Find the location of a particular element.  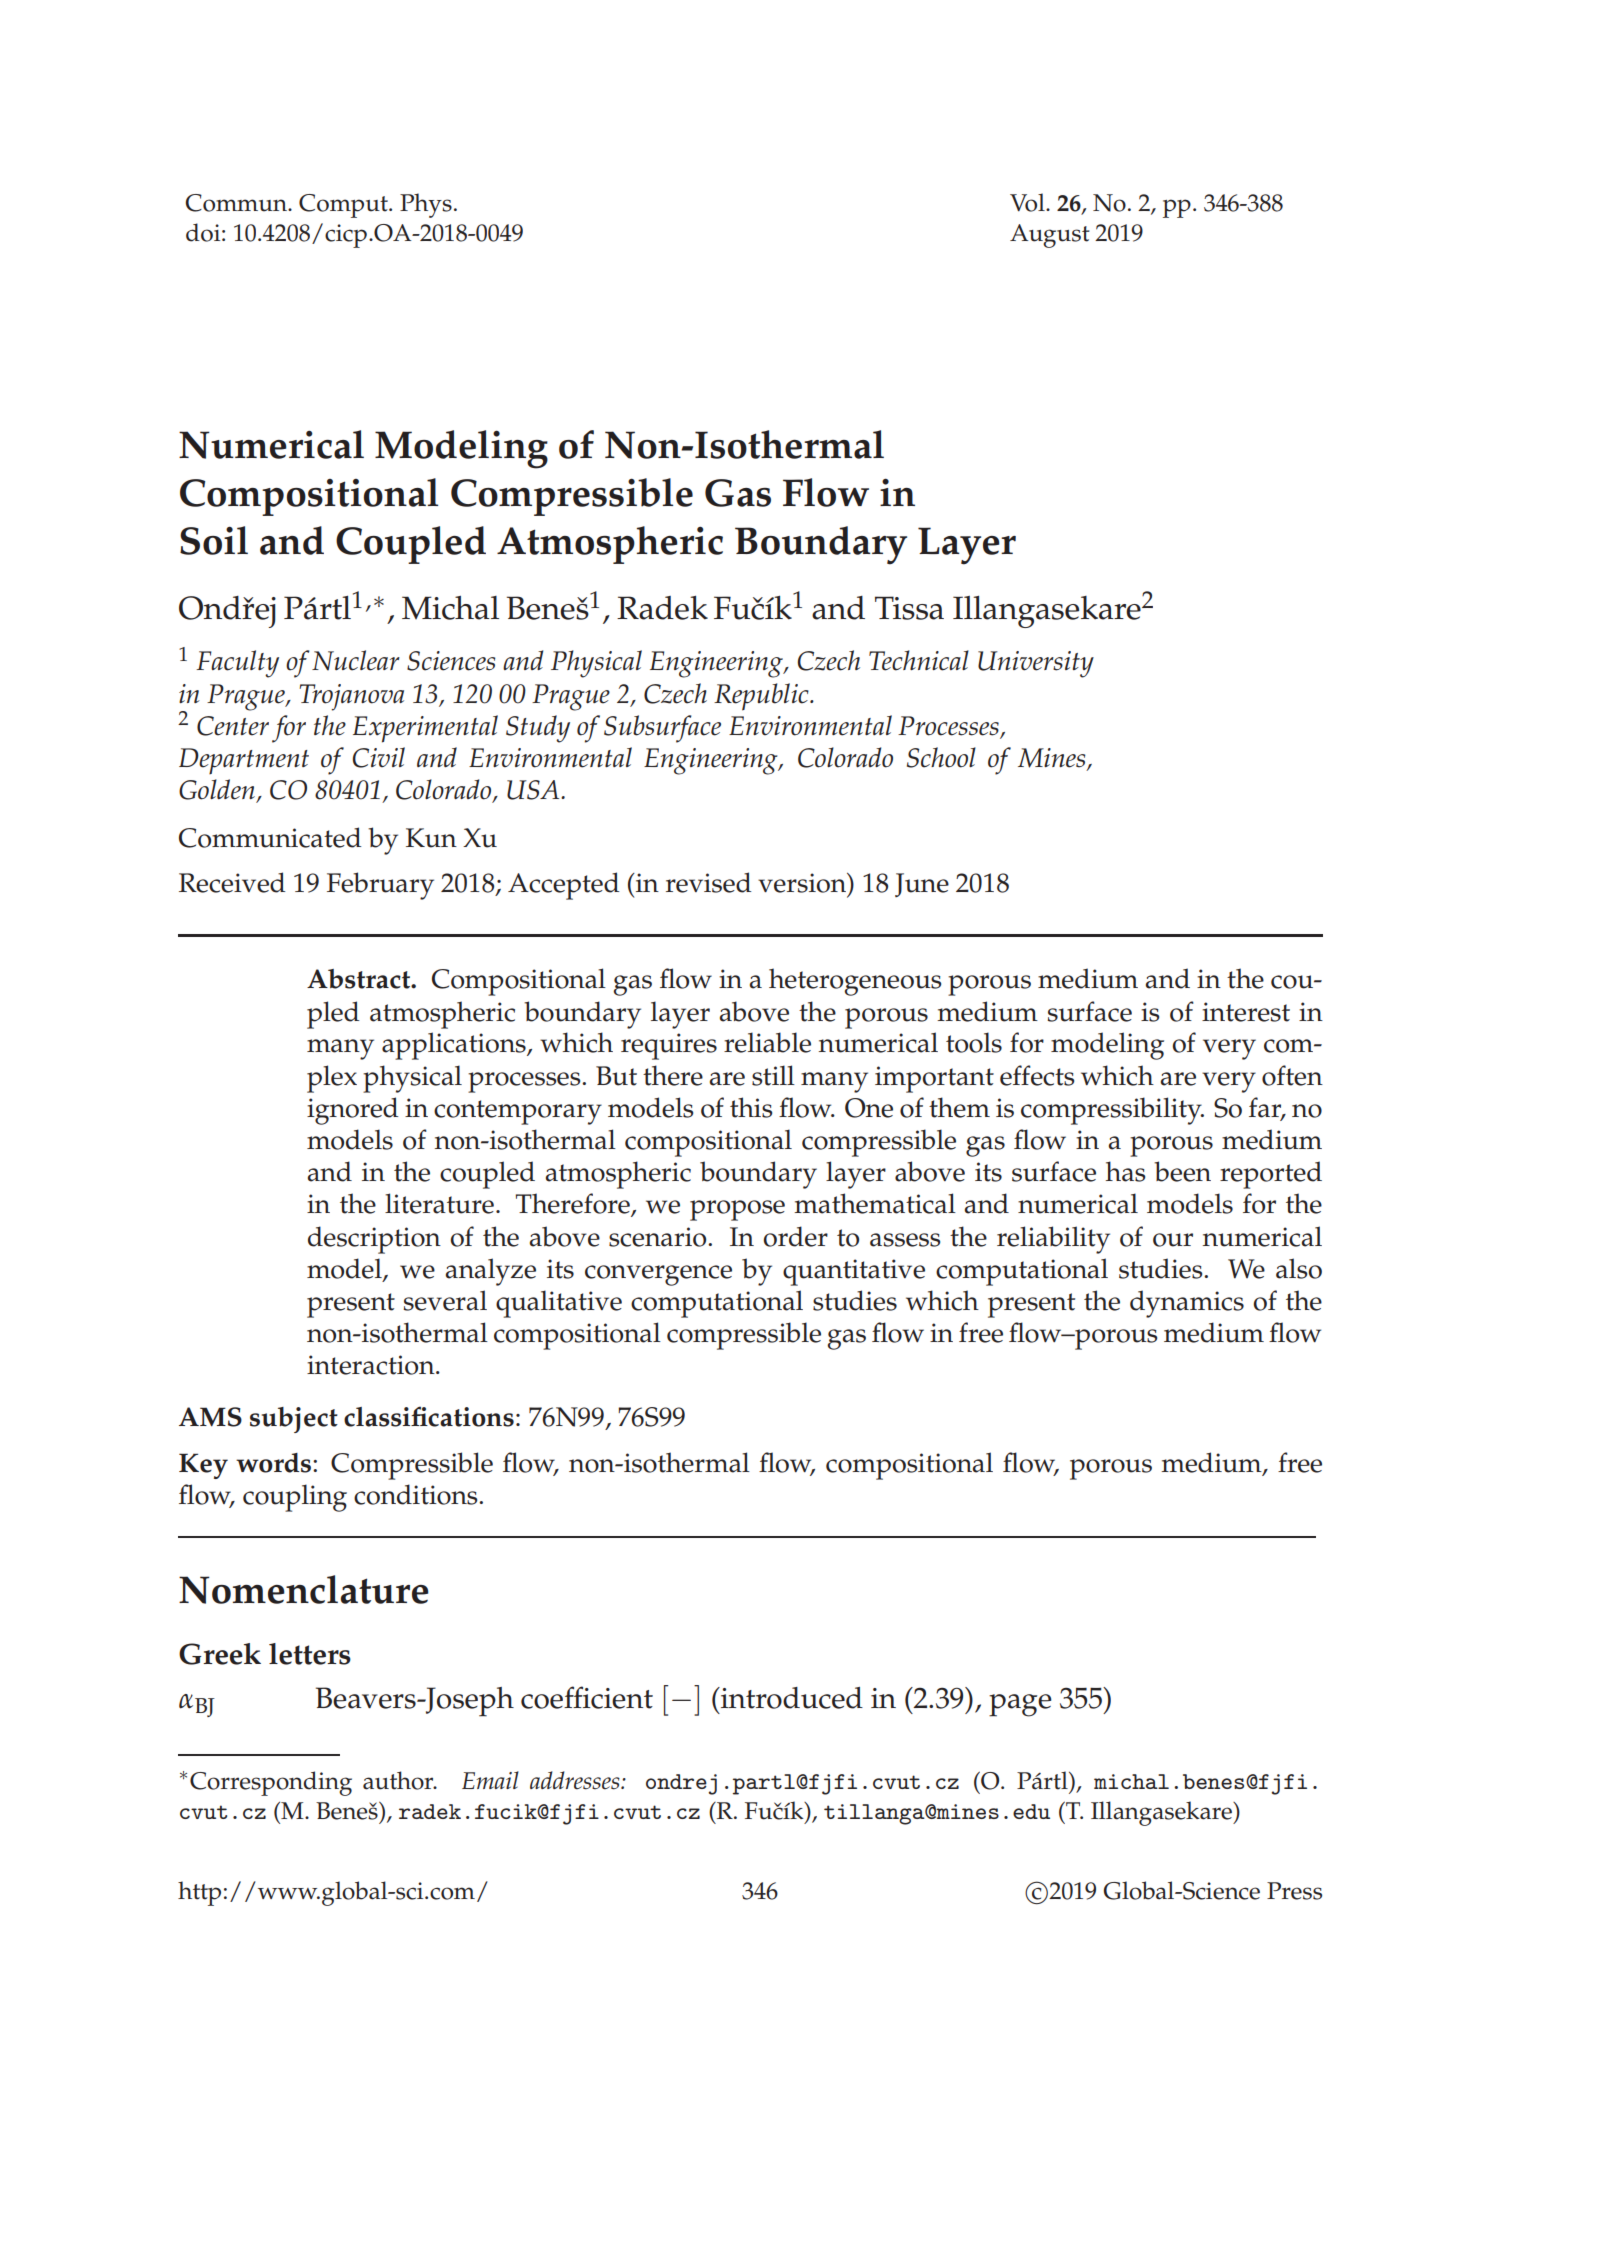

author is located at coordinates (399, 1780).
